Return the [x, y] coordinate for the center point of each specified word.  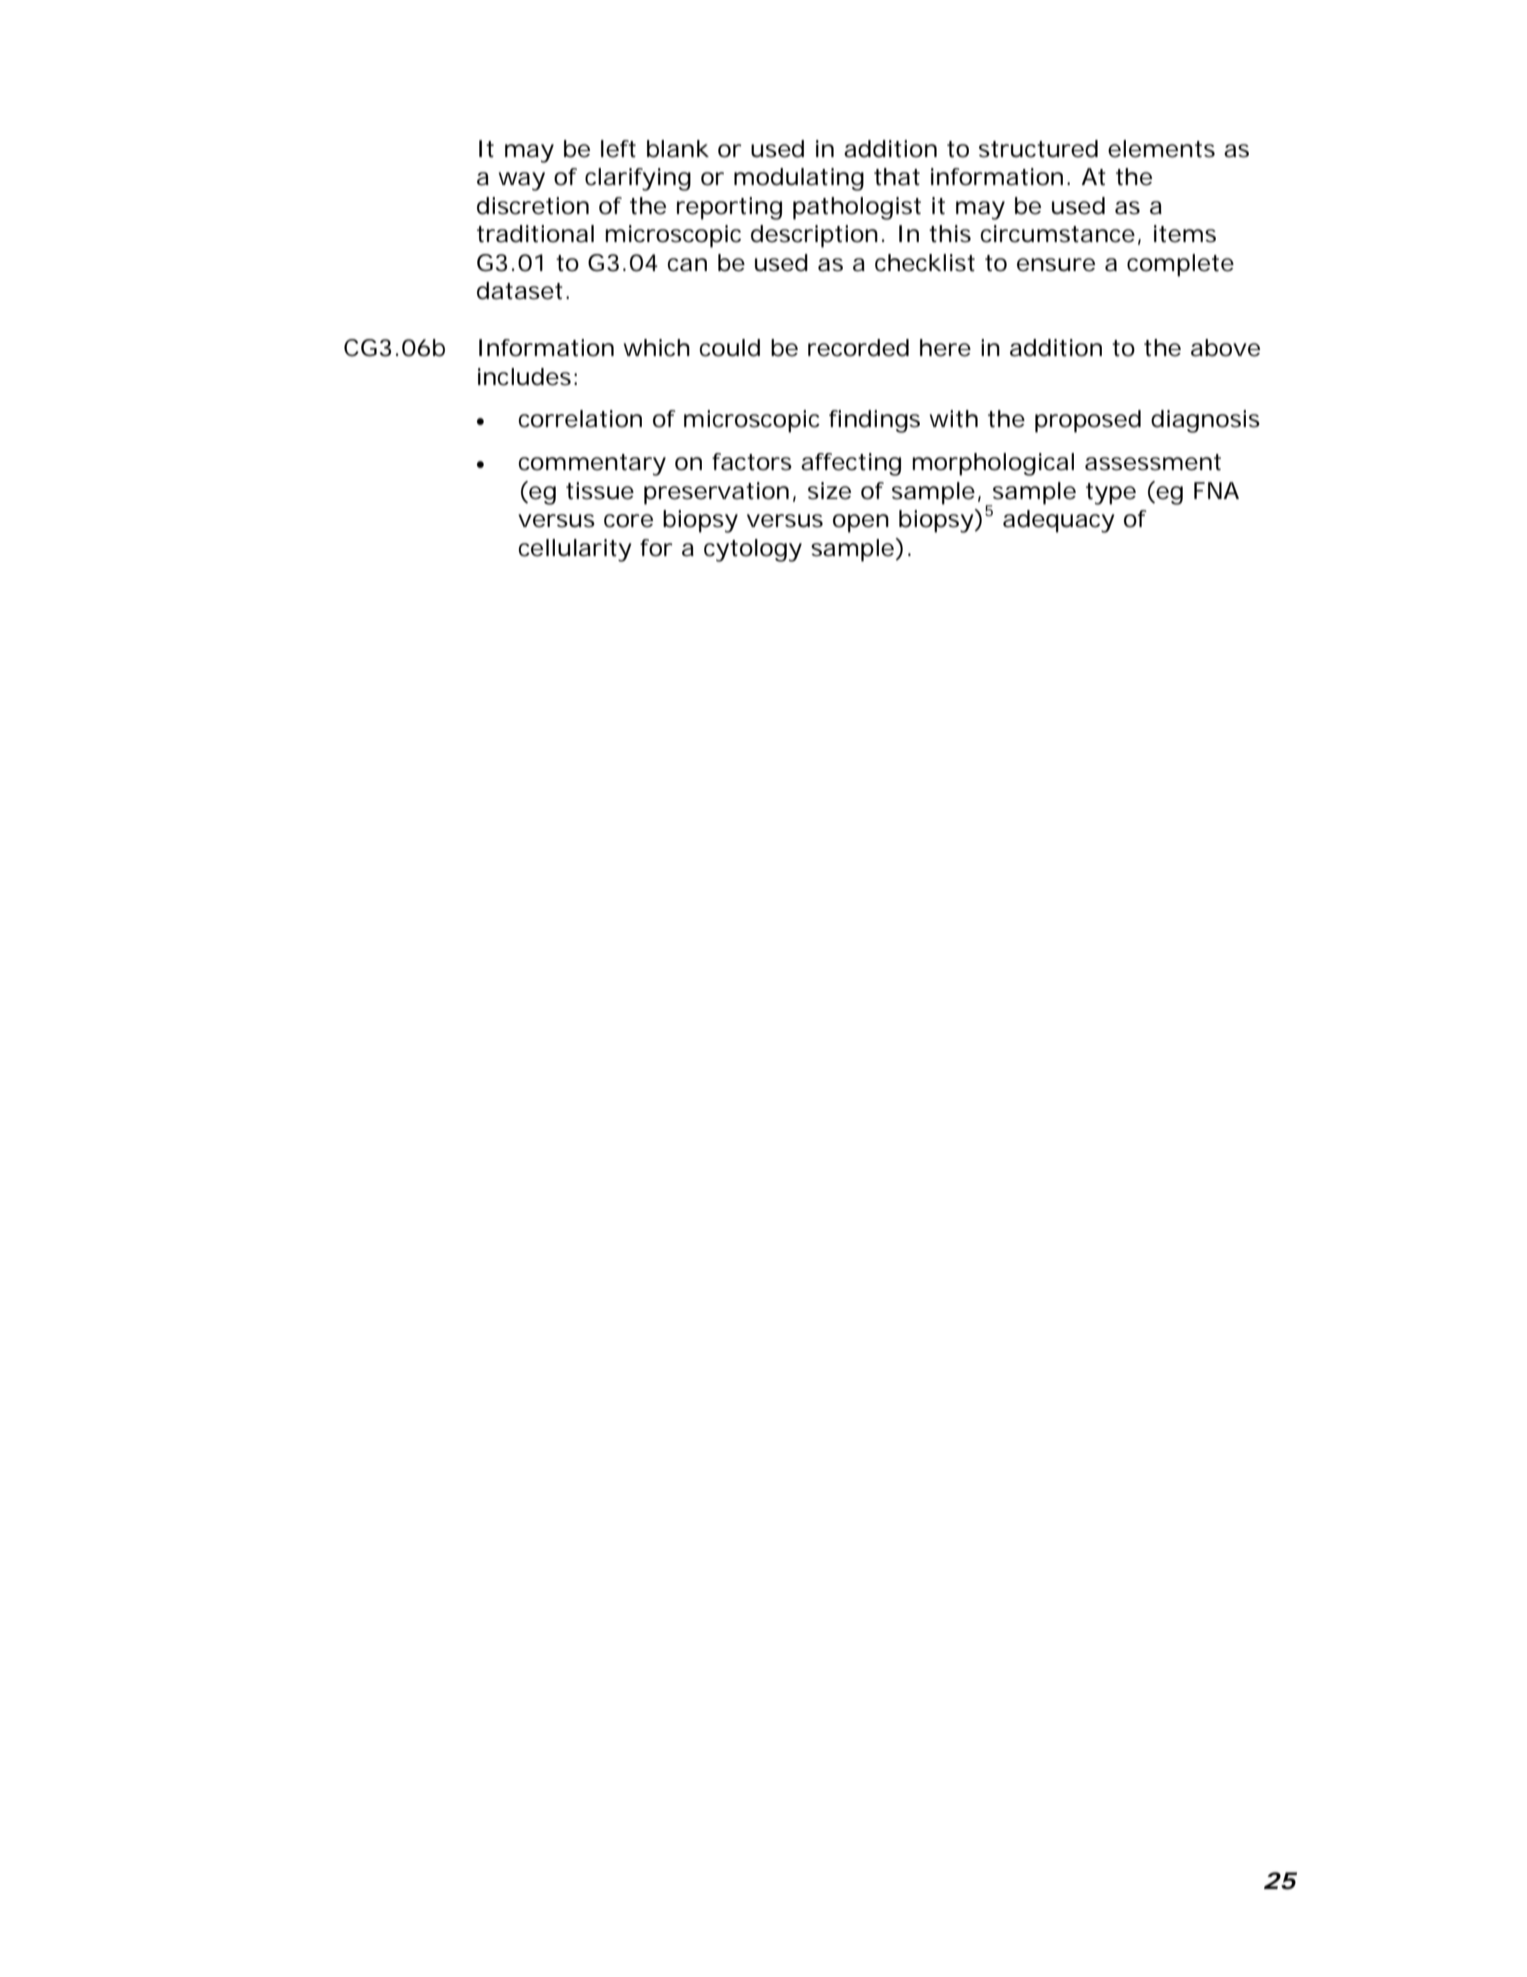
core [628, 521]
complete [1180, 265]
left [618, 149]
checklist [925, 263]
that [897, 177]
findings [874, 421]
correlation [580, 419]
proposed [1088, 421]
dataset [522, 291]
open [861, 523]
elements [1161, 149]
